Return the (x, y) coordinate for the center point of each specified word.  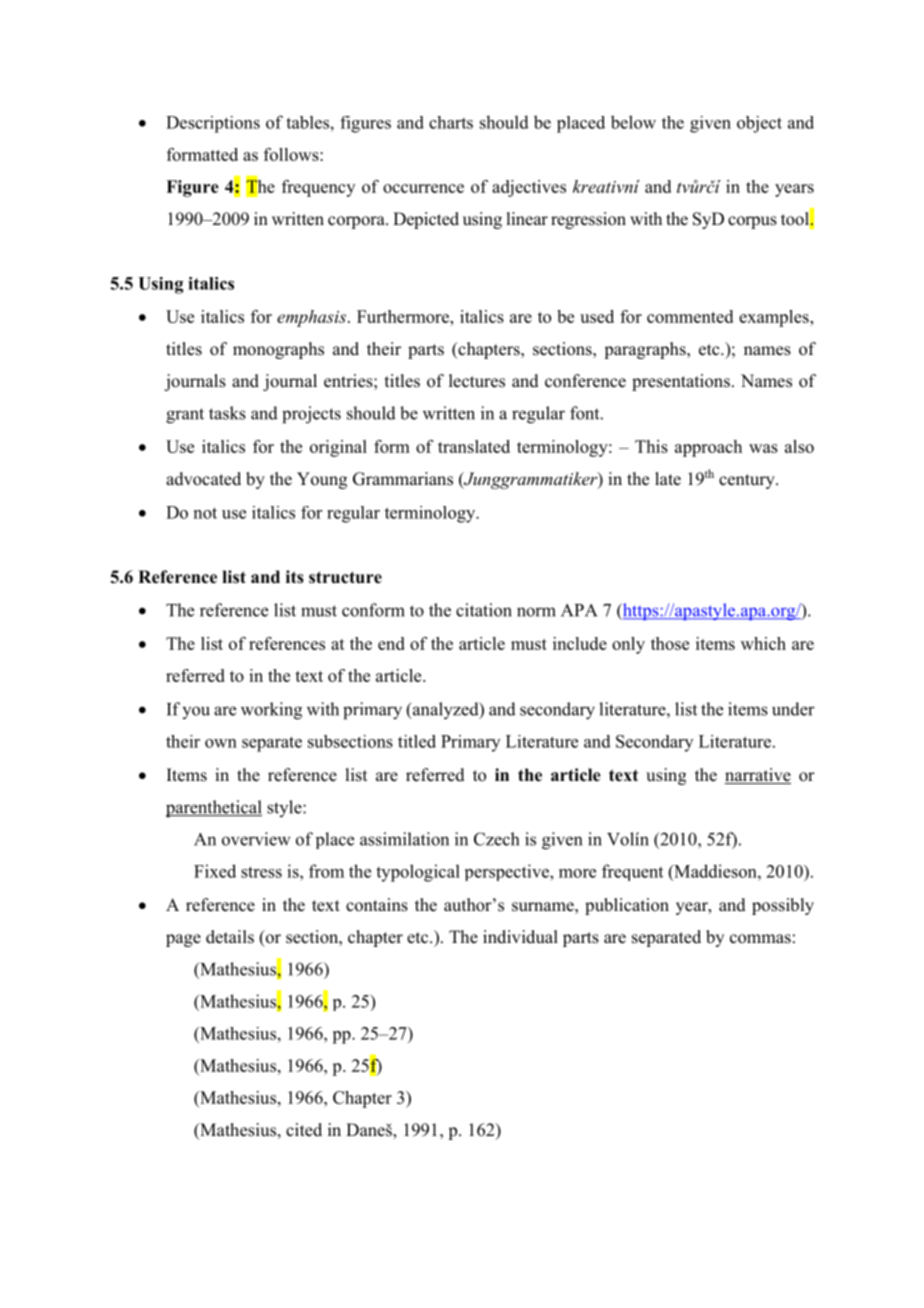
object (759, 124)
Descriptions (213, 124)
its (295, 577)
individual (520, 936)
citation (484, 610)
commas (760, 939)
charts (451, 122)
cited (304, 1130)
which (763, 643)
